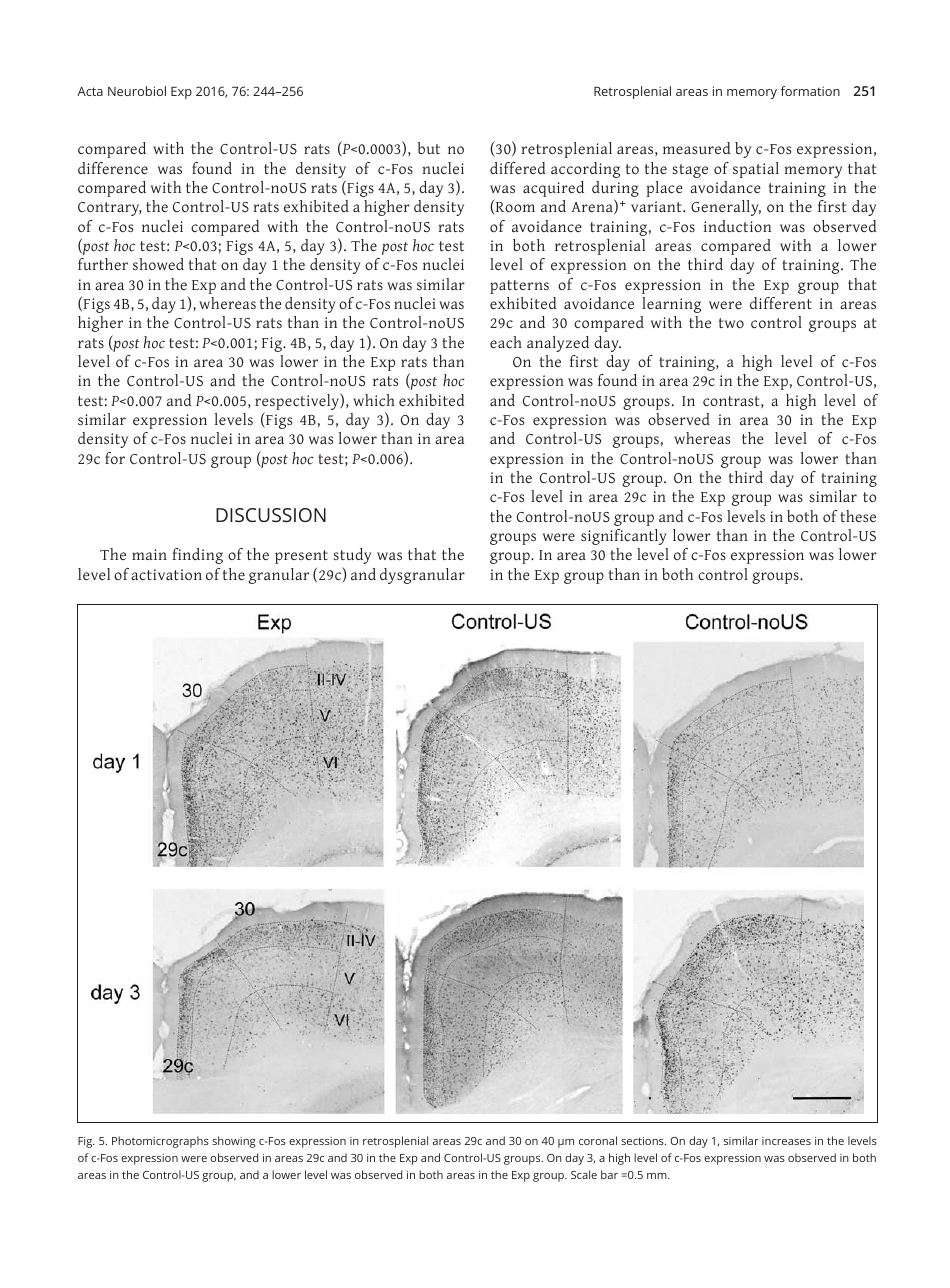 The height and width of the screenshot is (1288, 950). Describe the element at coordinates (858, 516) in the screenshot. I see `these` at that location.
